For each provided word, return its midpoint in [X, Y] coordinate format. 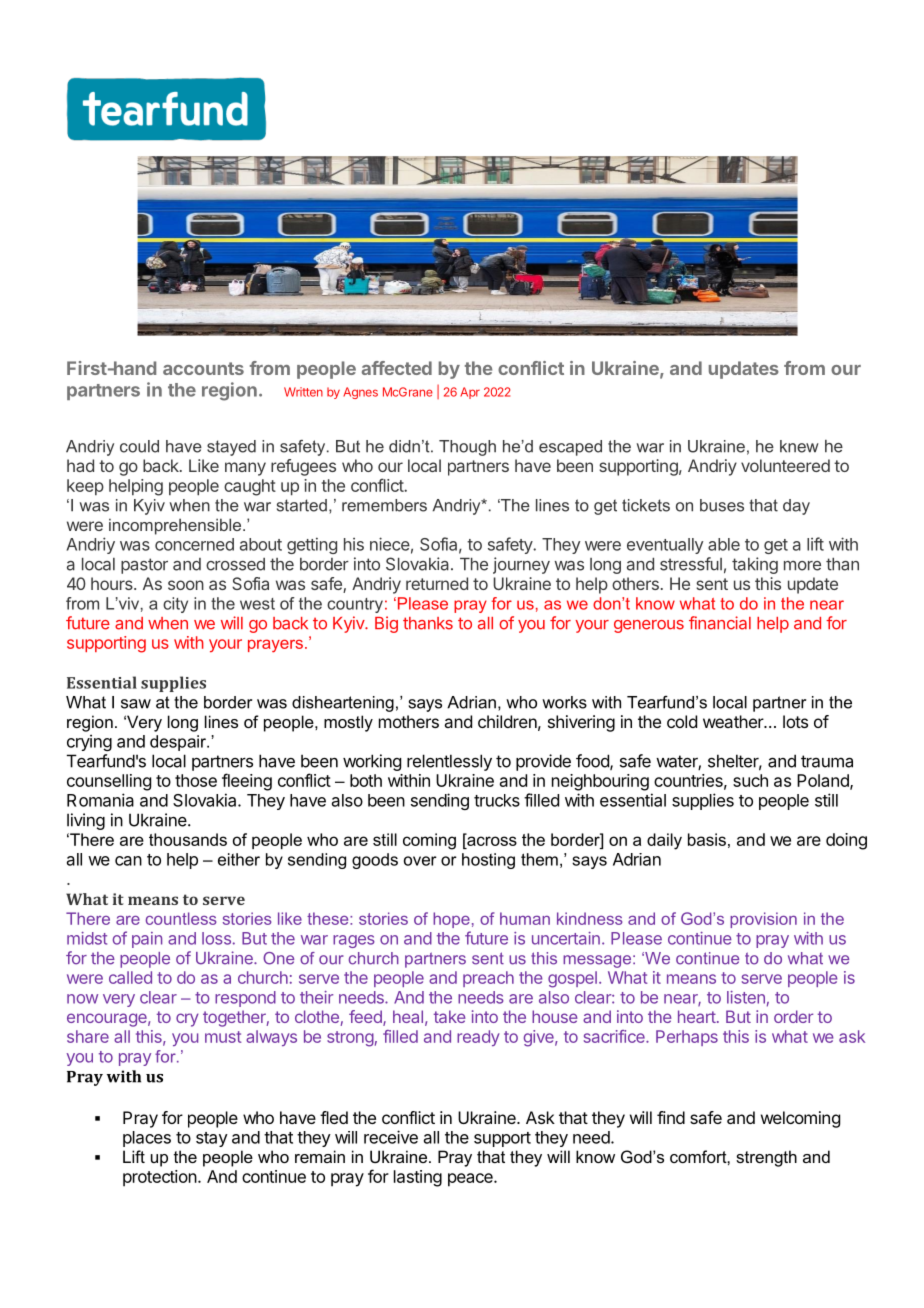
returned [437, 583]
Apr [470, 393]
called [130, 977]
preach [488, 979]
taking [755, 565]
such [750, 780]
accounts [203, 368]
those [196, 780]
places [147, 1139]
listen [746, 997]
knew [799, 446]
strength [766, 1158]
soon [186, 585]
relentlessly [449, 762]
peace [471, 1180]
